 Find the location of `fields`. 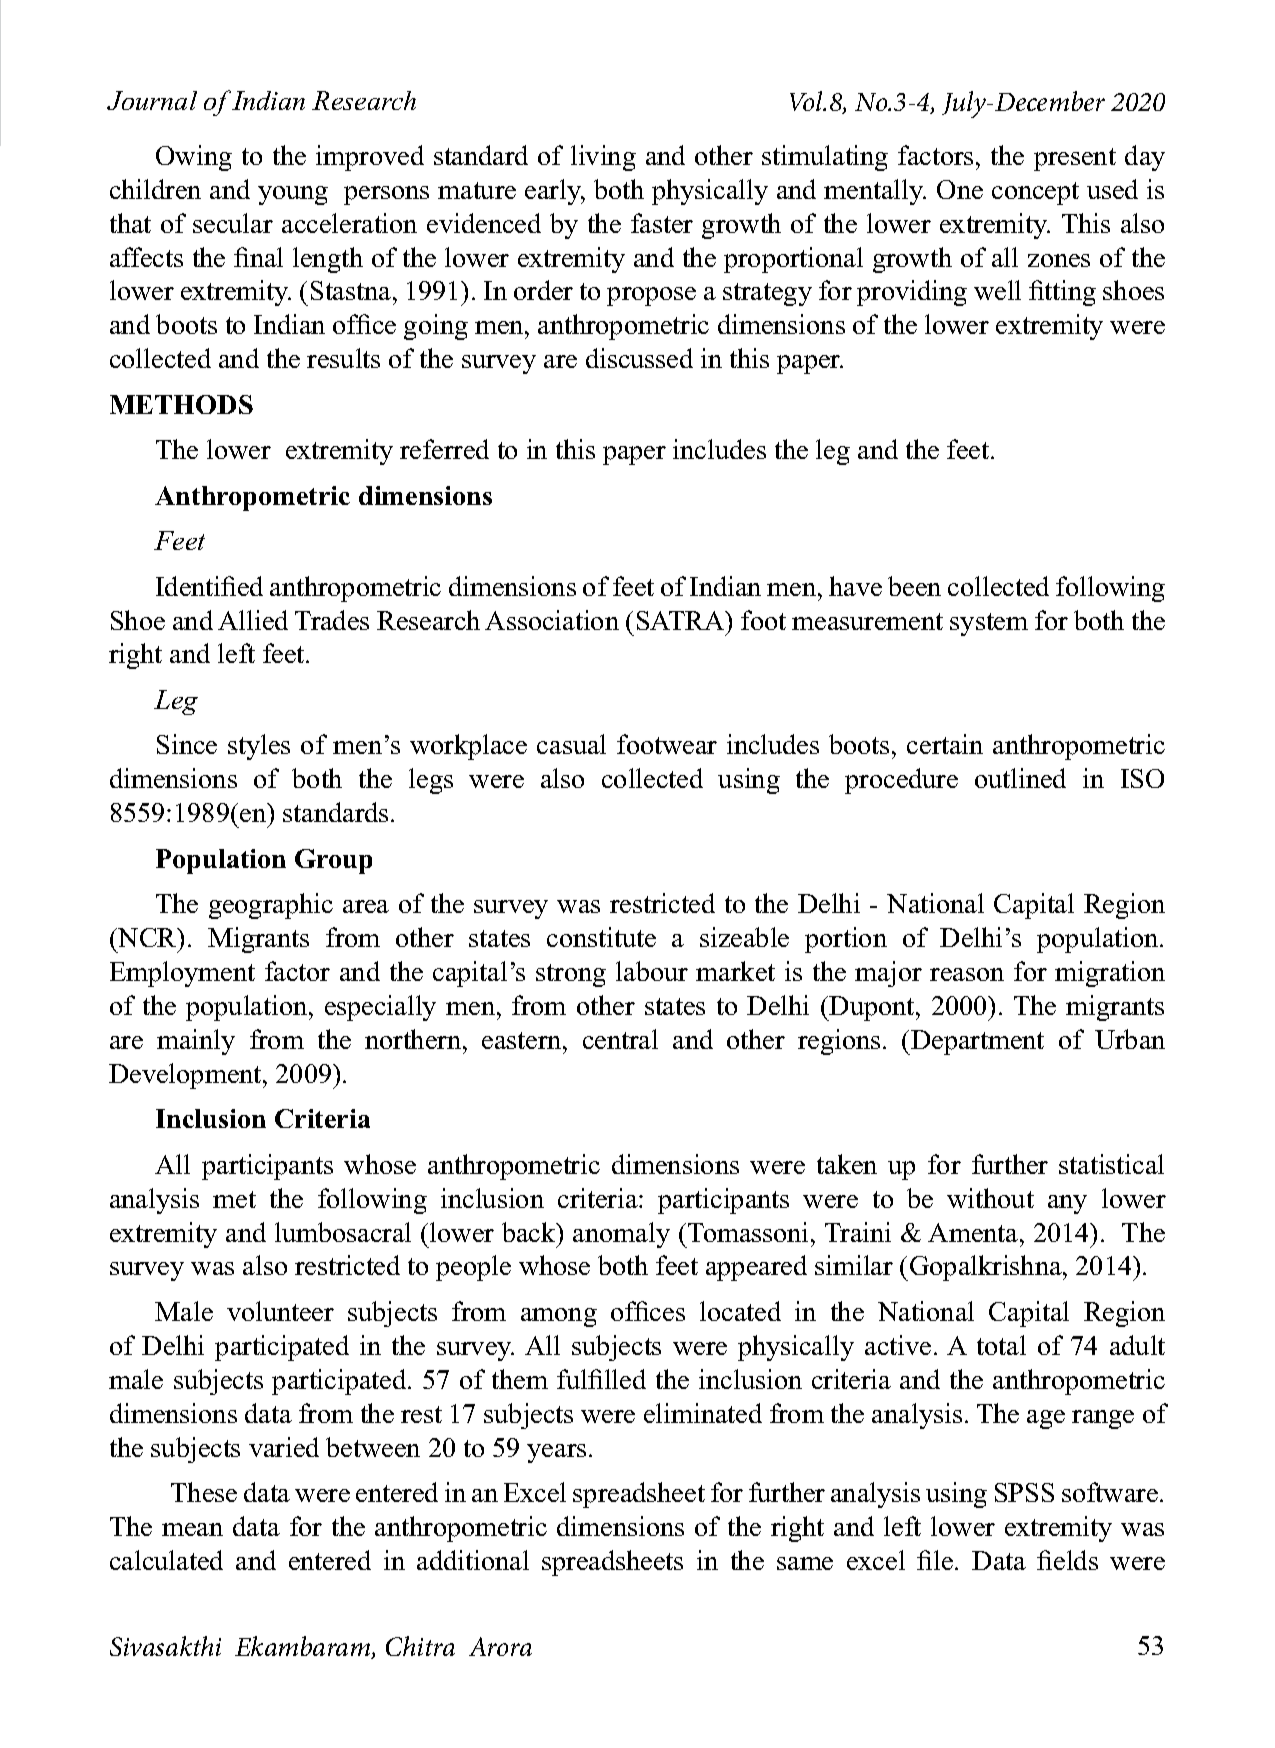

fields is located at coordinates (1067, 1560).
